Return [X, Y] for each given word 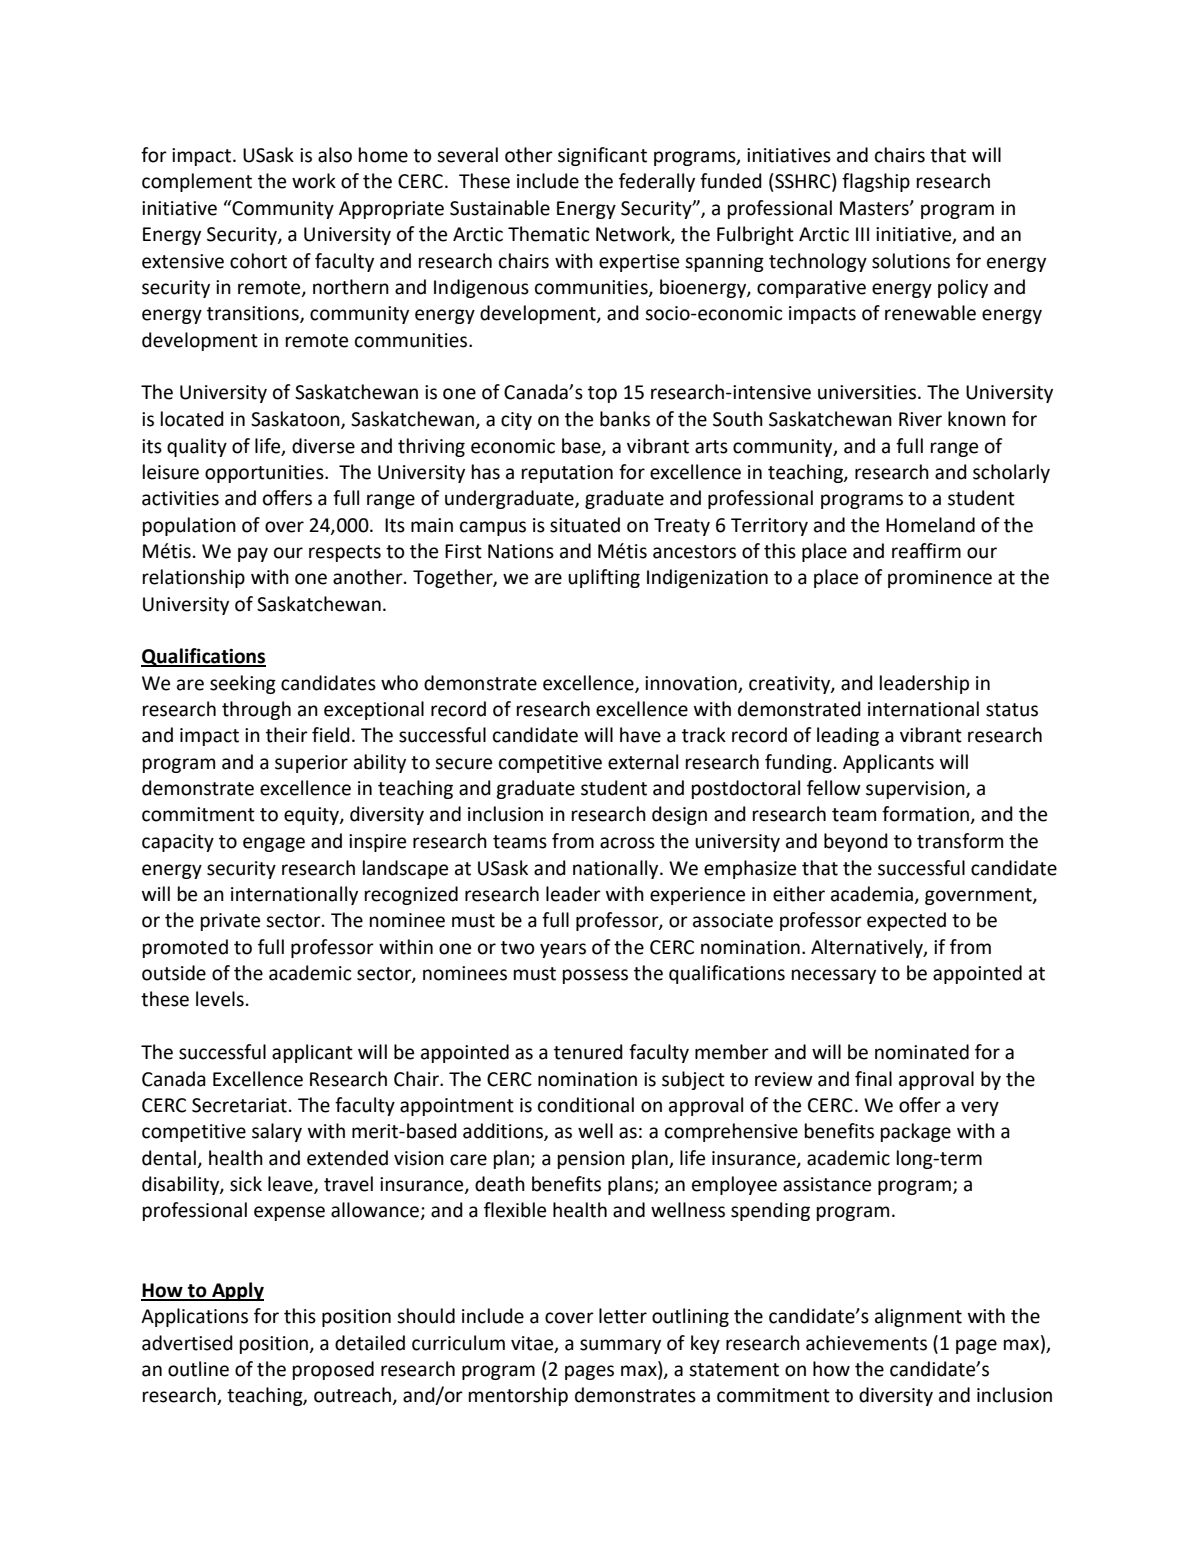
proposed [333, 1370]
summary [620, 1346]
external [643, 762]
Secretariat [239, 1105]
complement [197, 182]
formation [926, 815]
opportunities [265, 474]
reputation [567, 474]
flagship [876, 182]
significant [602, 156]
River [920, 419]
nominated [922, 1052]
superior [311, 764]
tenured [588, 1052]
